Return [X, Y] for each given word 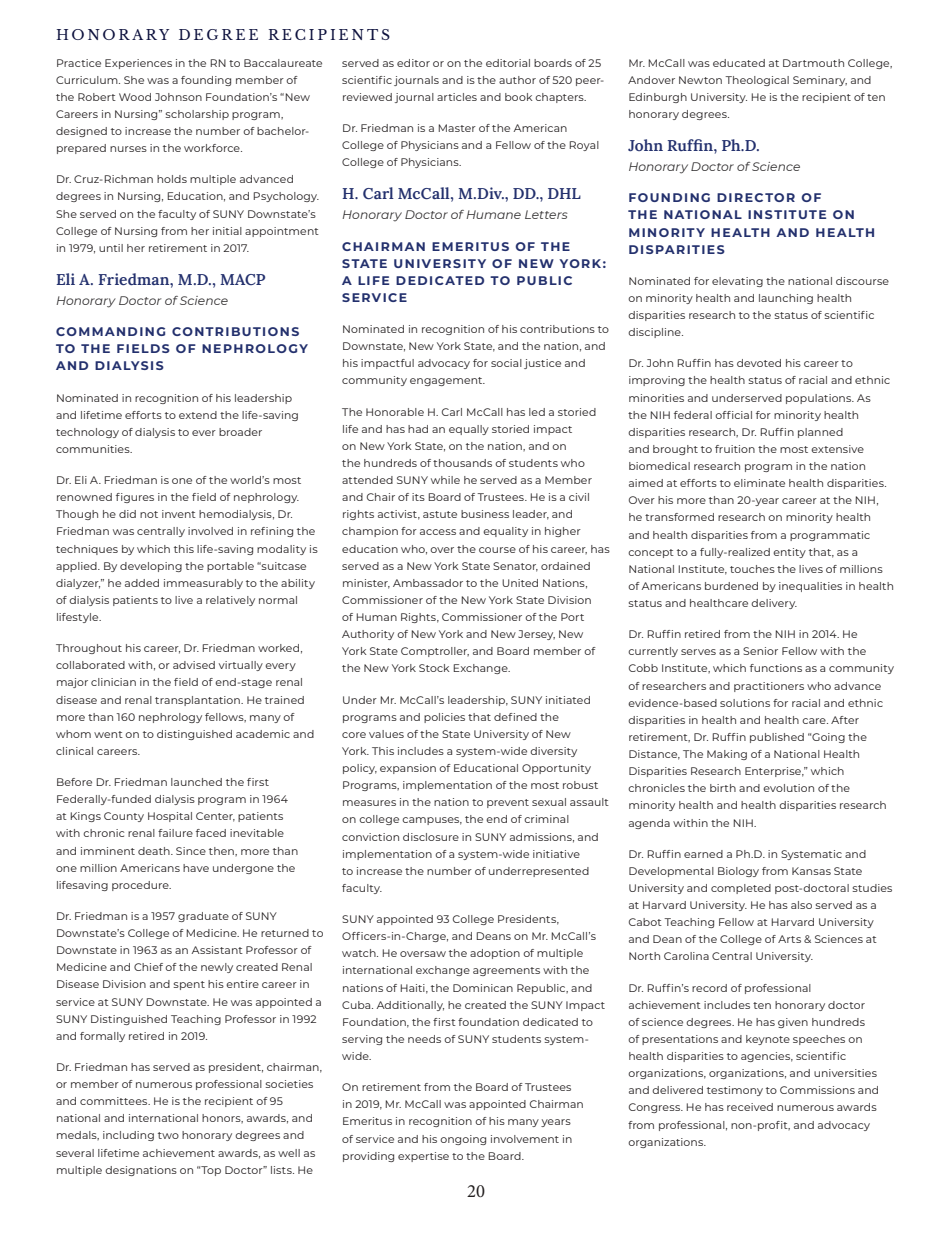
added [142, 583]
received [750, 1107]
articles [457, 97]
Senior [760, 651]
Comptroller [435, 652]
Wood [135, 97]
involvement [525, 1139]
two [168, 1135]
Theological [757, 81]
